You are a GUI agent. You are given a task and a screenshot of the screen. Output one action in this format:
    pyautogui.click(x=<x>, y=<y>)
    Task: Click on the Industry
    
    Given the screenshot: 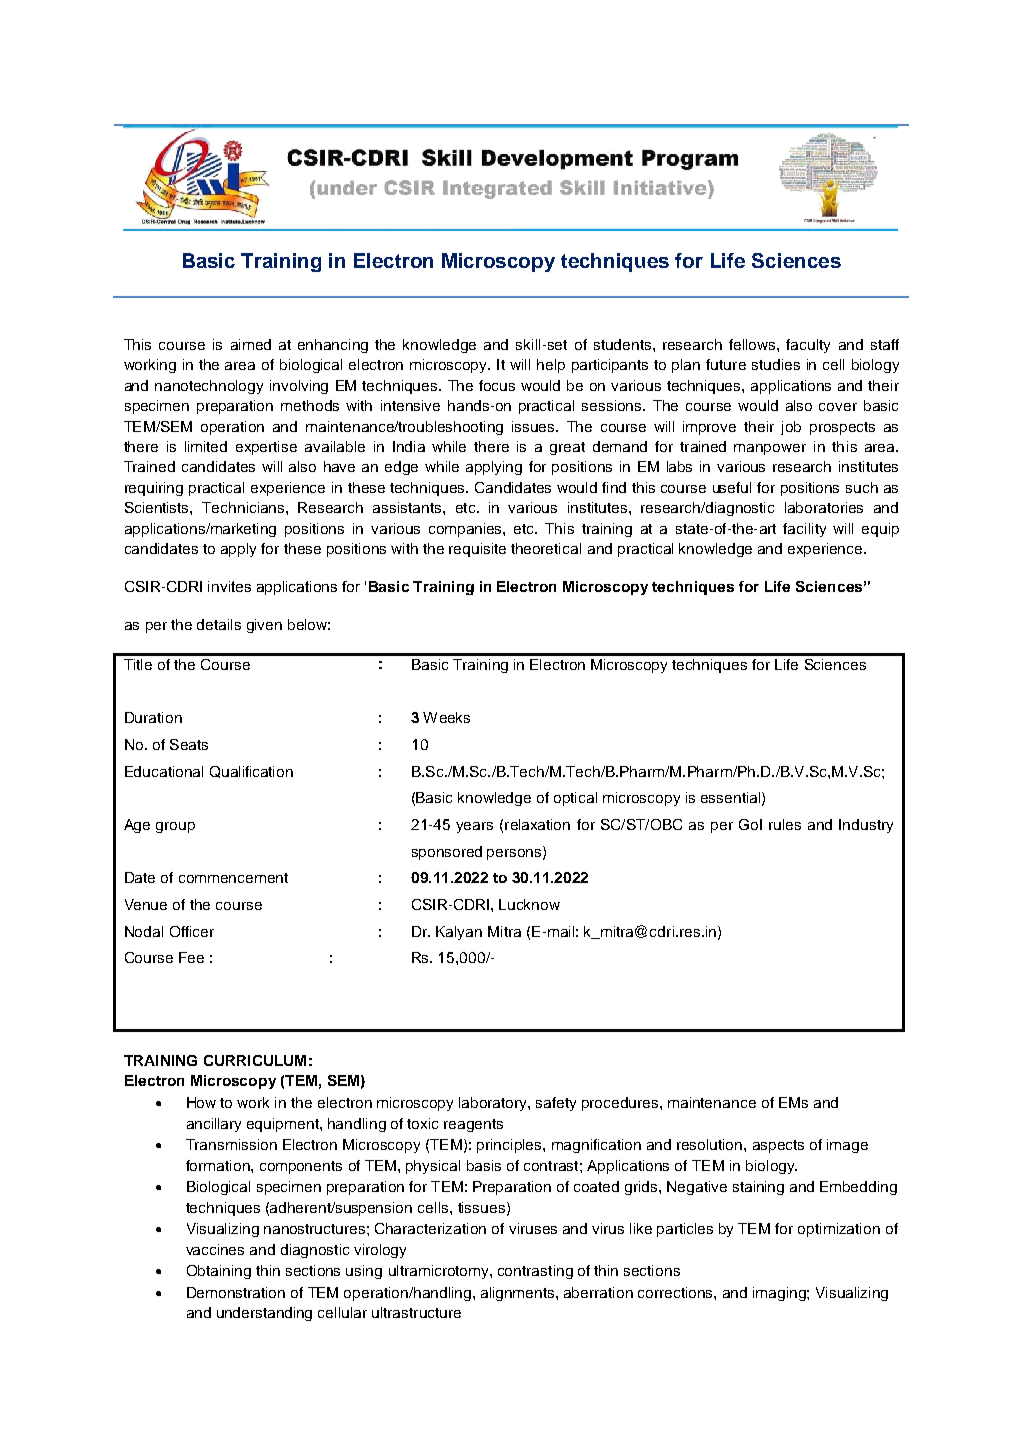 What is the action you would take?
    pyautogui.click(x=866, y=826)
